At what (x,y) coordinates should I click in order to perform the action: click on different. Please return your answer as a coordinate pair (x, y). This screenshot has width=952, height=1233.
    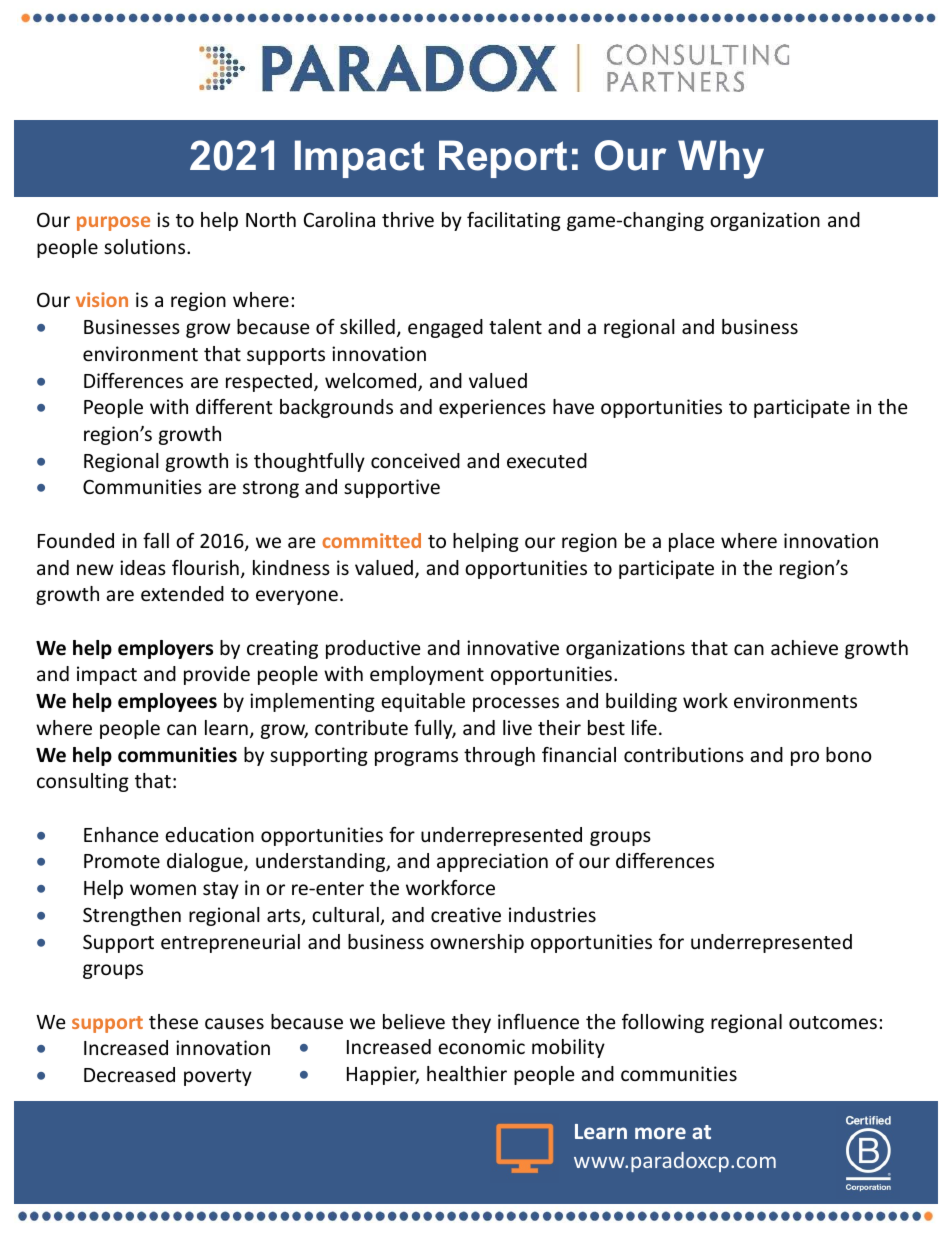
    Looking at the image, I should click on (234, 406).
